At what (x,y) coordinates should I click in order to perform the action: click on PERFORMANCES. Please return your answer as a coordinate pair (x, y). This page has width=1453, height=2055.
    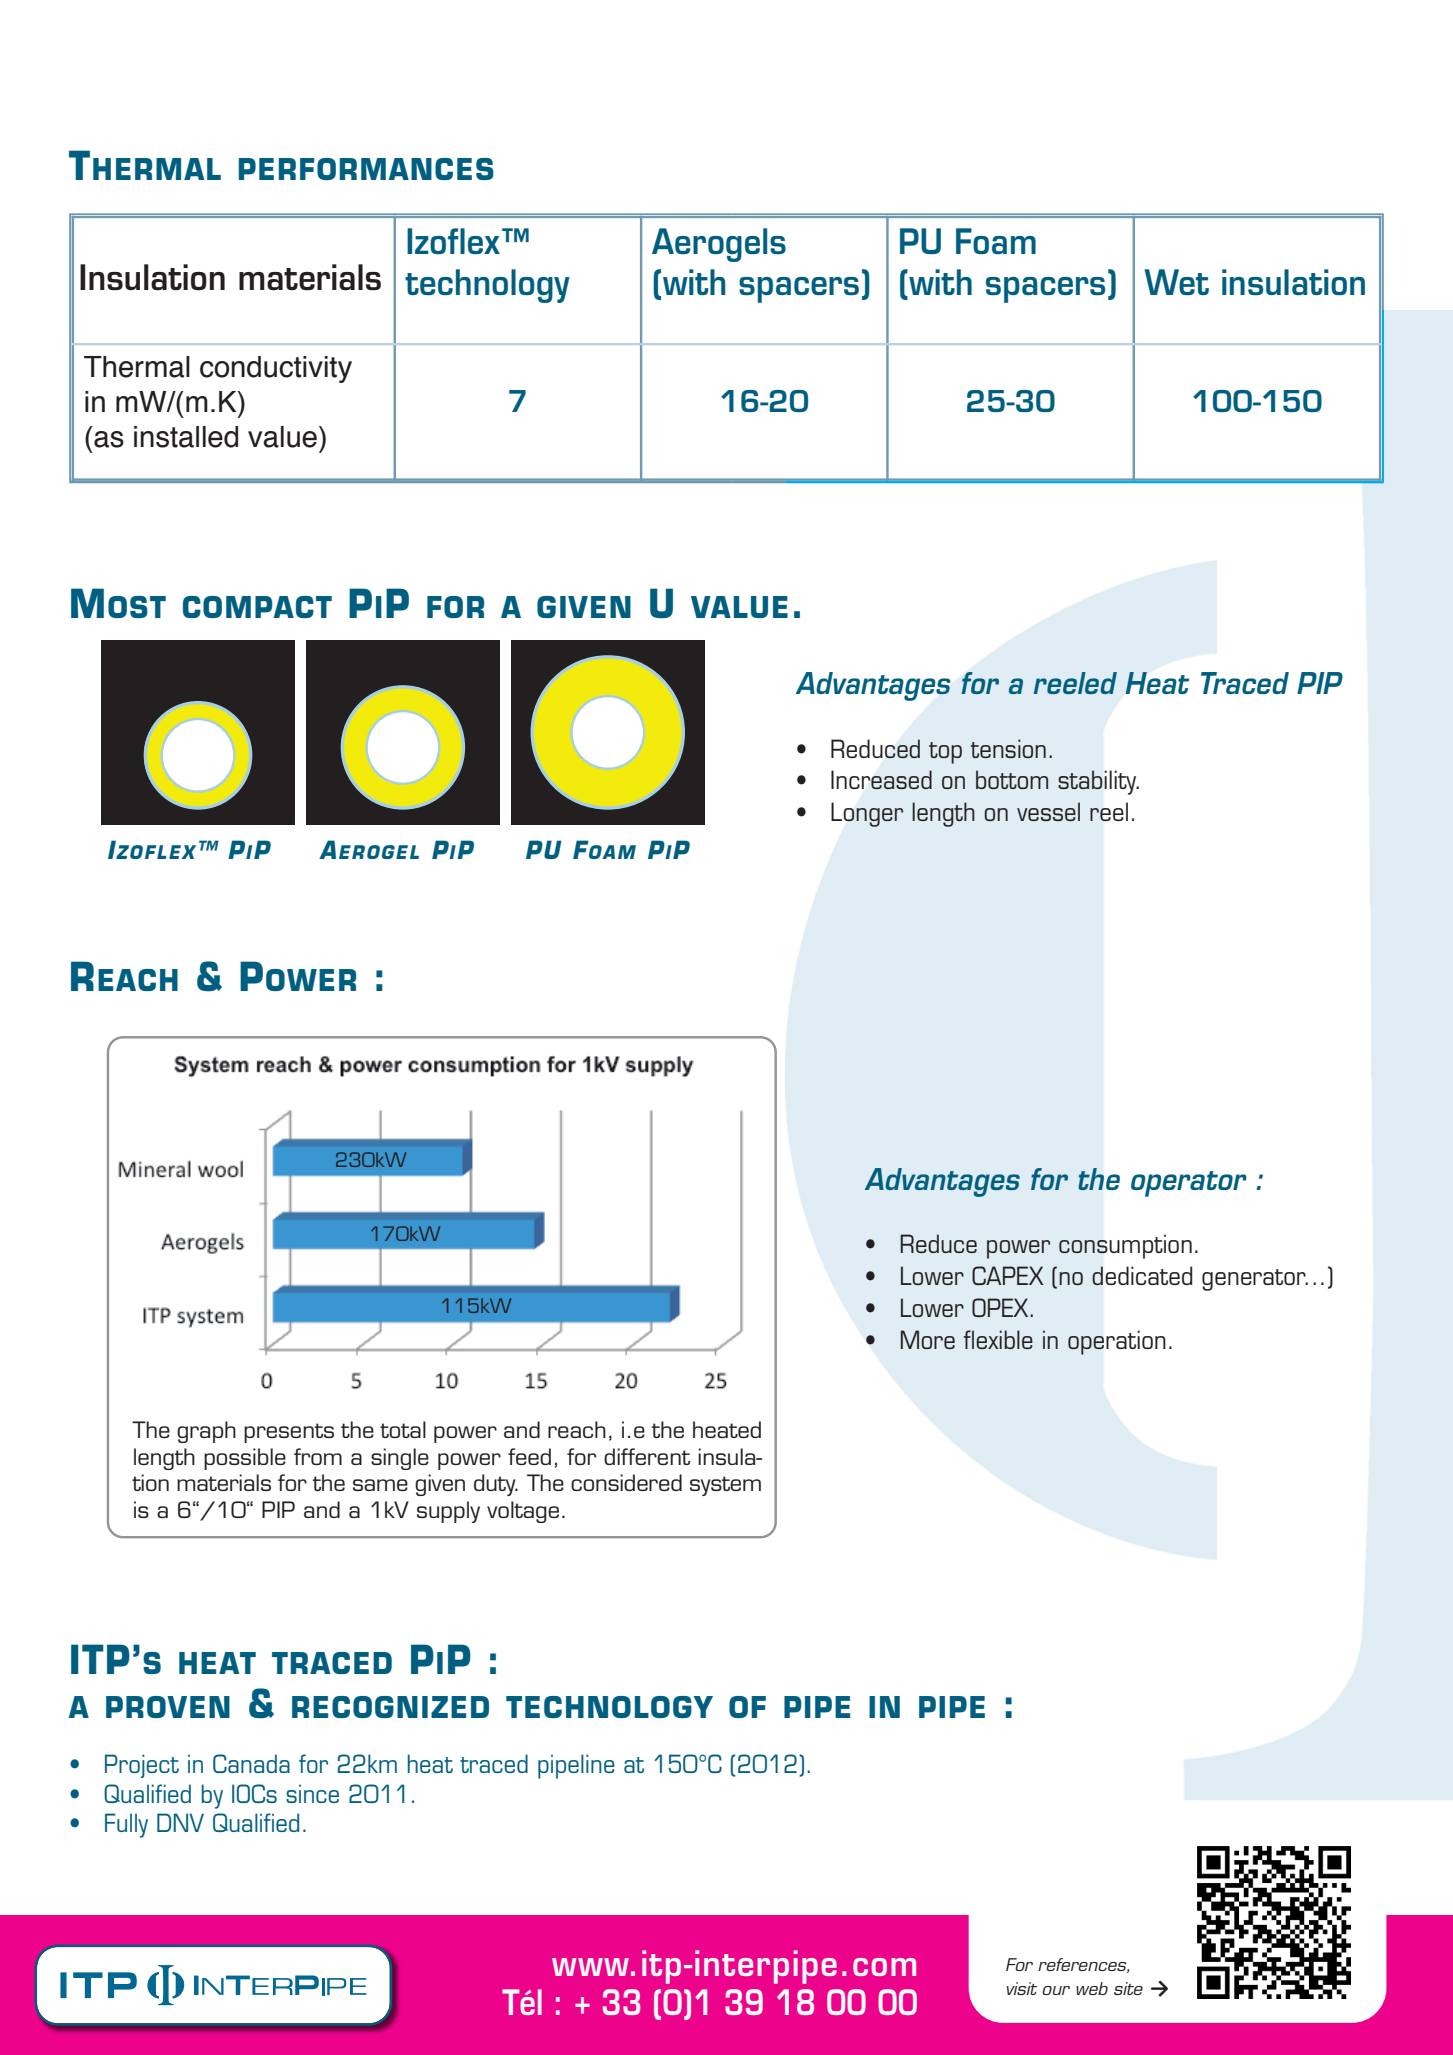
    Looking at the image, I should click on (366, 169).
